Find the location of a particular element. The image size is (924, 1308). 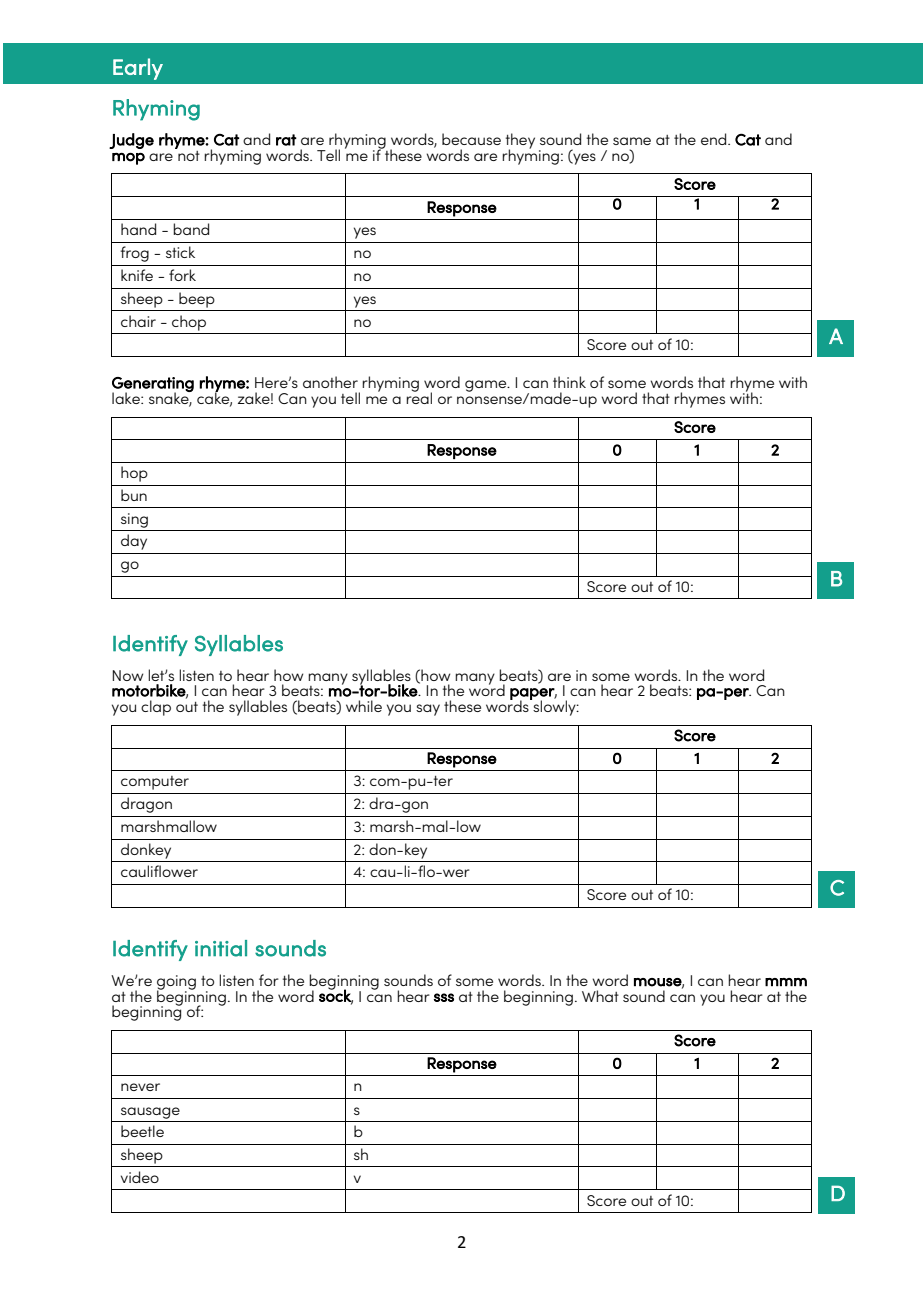

Early is located at coordinates (138, 69).
